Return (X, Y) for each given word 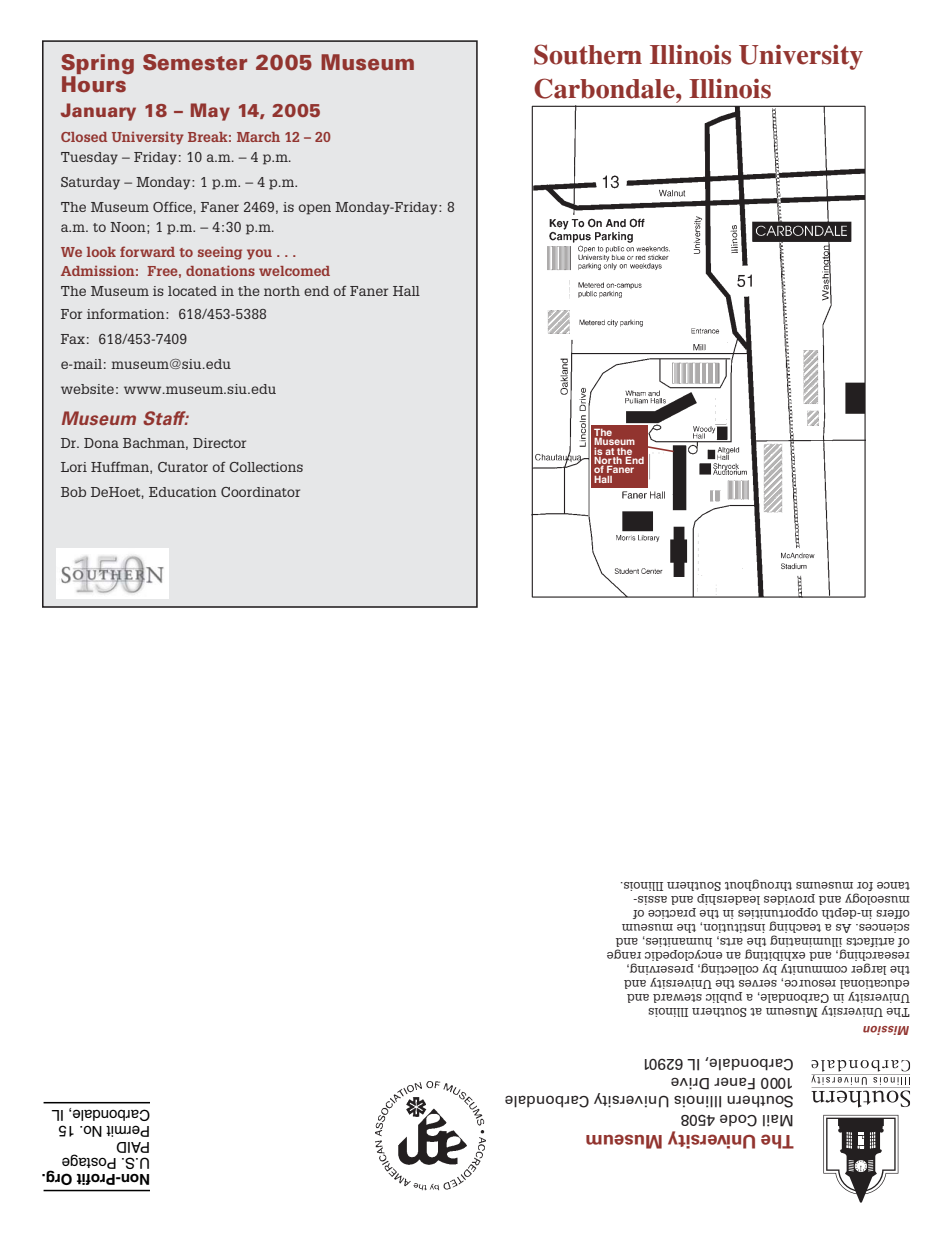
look (101, 252)
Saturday (90, 183)
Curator (183, 467)
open (315, 209)
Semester (195, 62)
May (210, 112)
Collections (266, 467)
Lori (74, 467)
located (192, 291)
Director (219, 443)
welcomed (294, 271)
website (87, 389)
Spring (97, 65)
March (258, 137)
